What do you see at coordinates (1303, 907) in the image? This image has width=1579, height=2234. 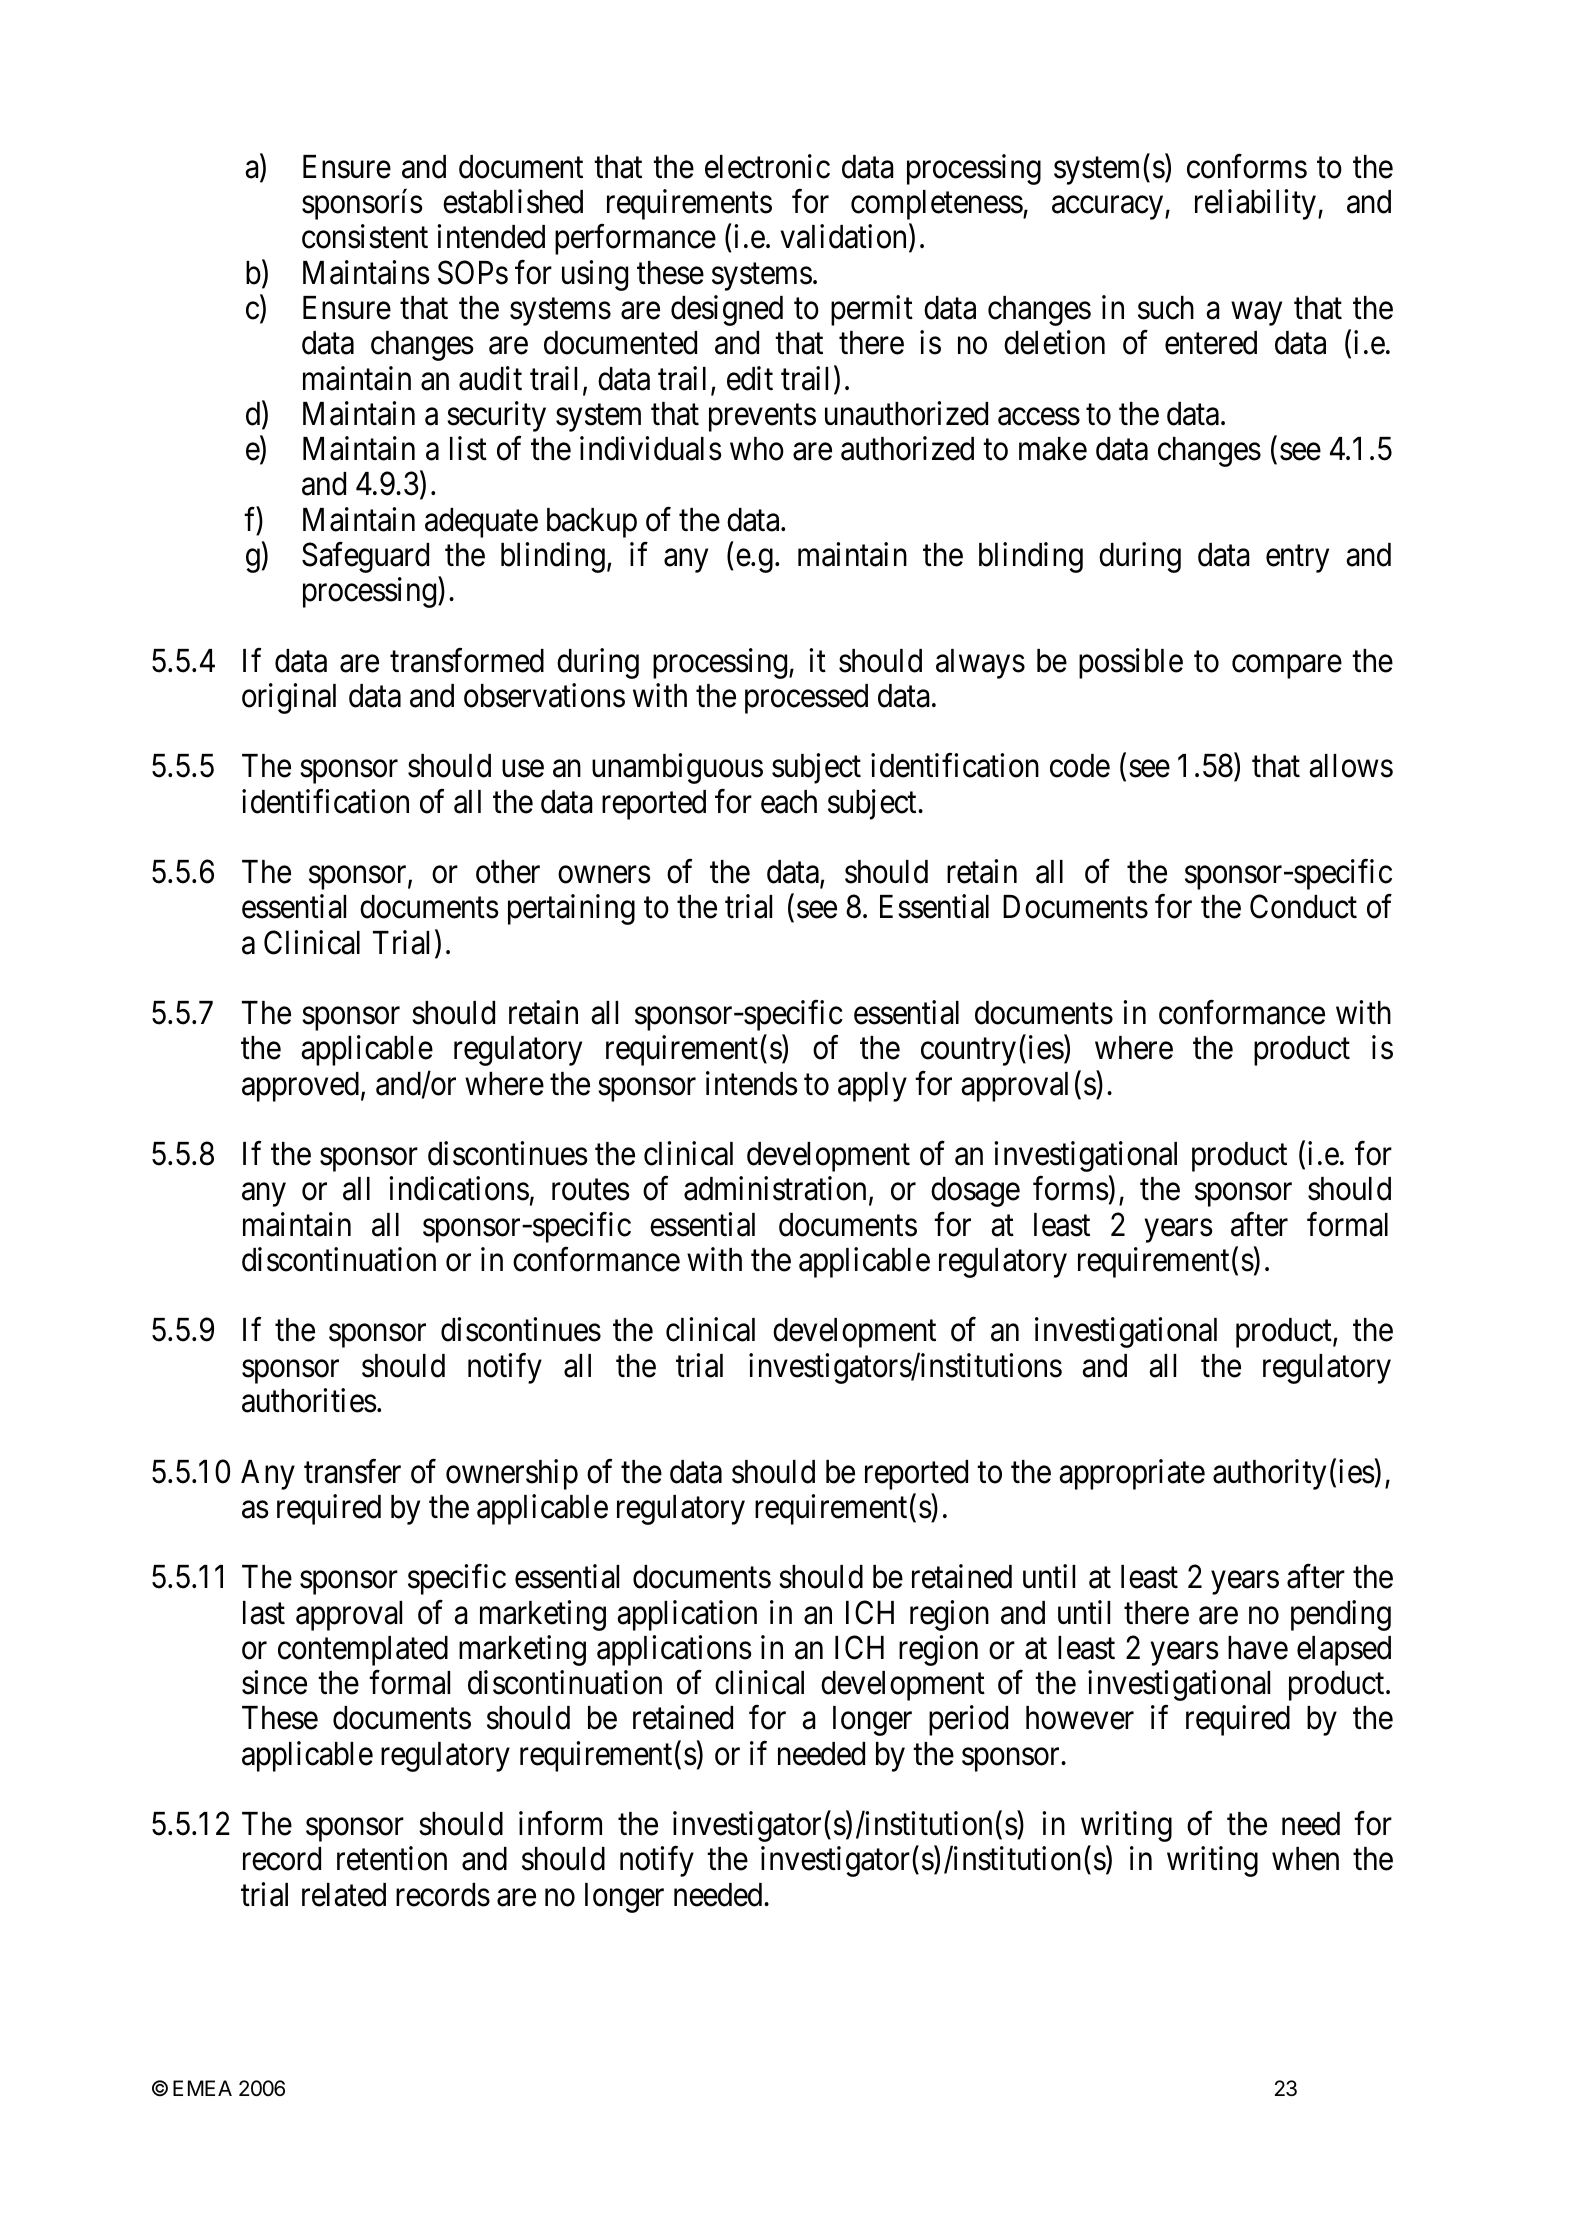 I see `Conduct` at bounding box center [1303, 907].
